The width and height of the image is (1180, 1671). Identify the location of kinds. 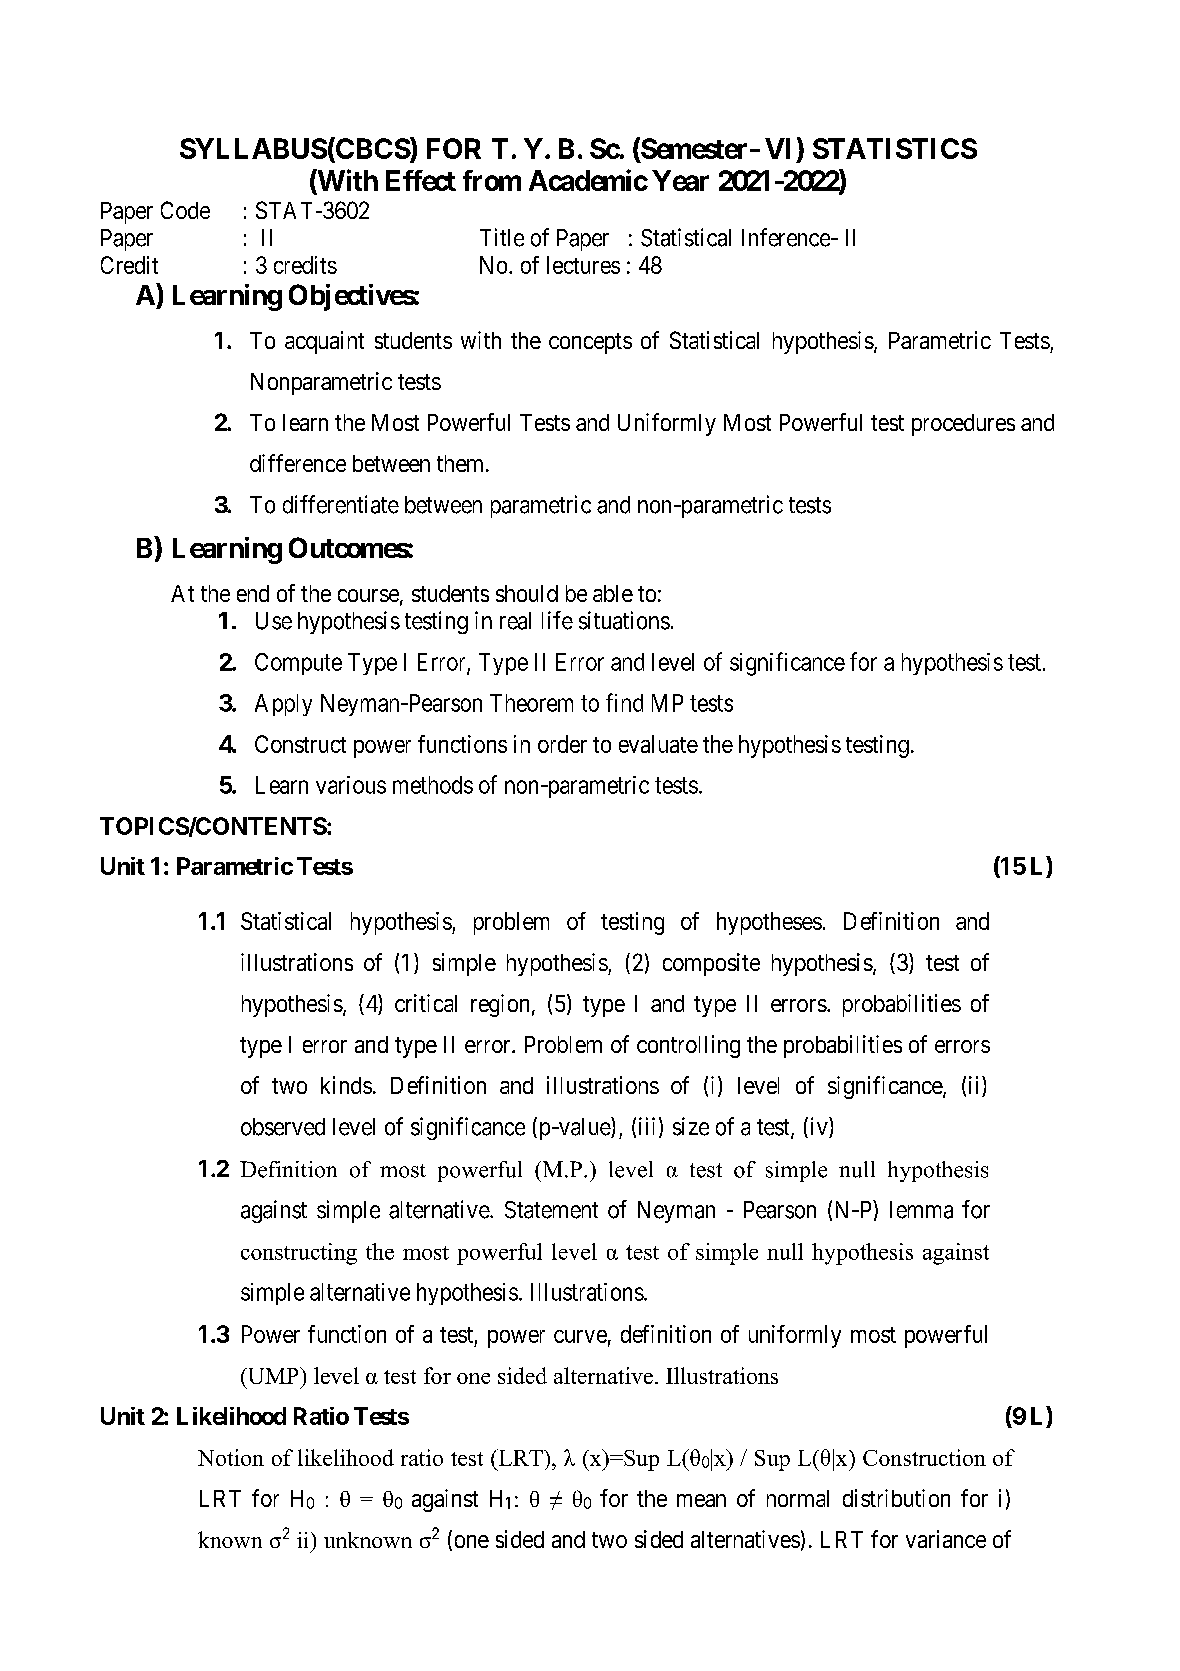
(346, 1085).
